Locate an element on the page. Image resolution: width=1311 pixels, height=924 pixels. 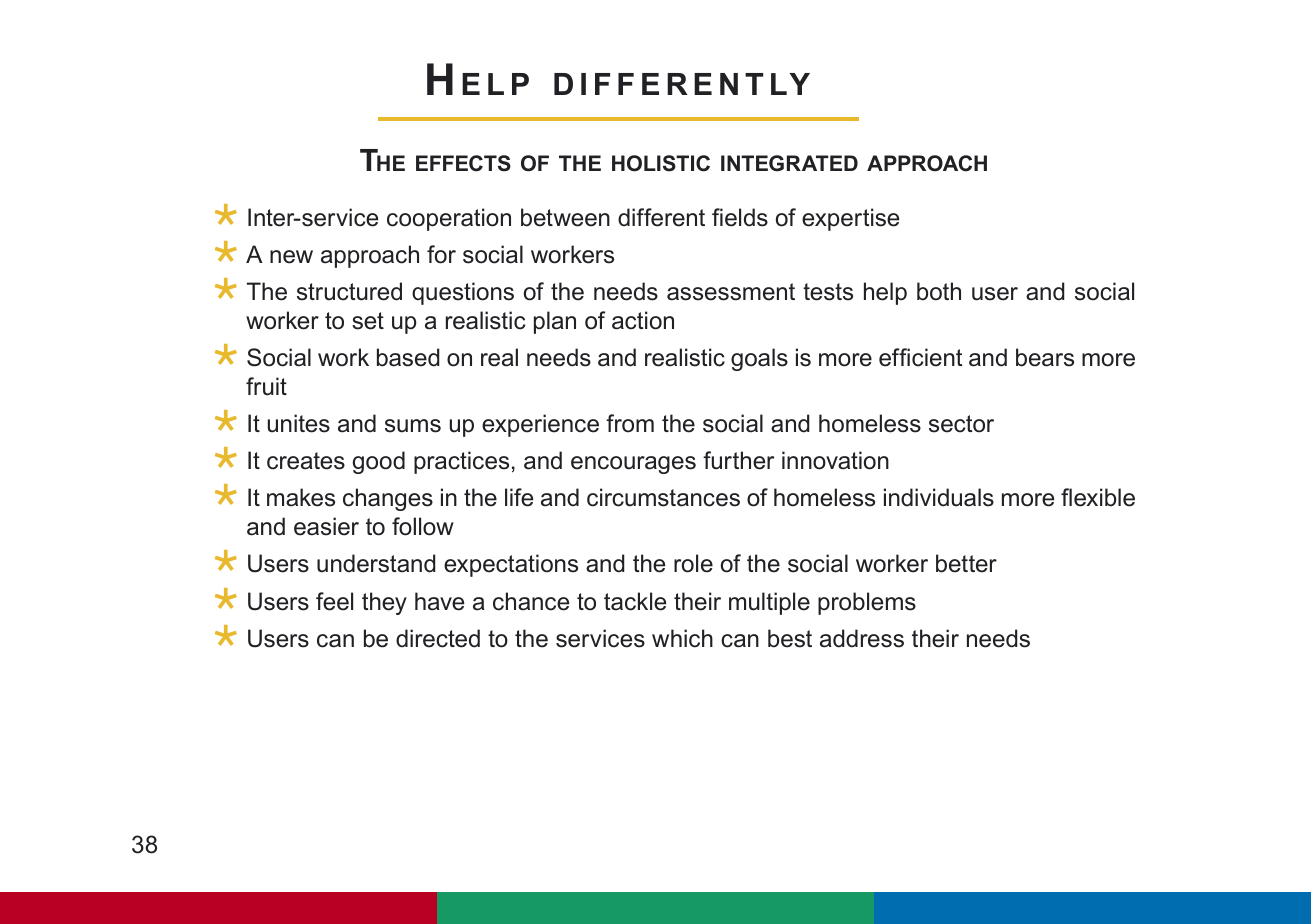
from is located at coordinates (630, 423).
